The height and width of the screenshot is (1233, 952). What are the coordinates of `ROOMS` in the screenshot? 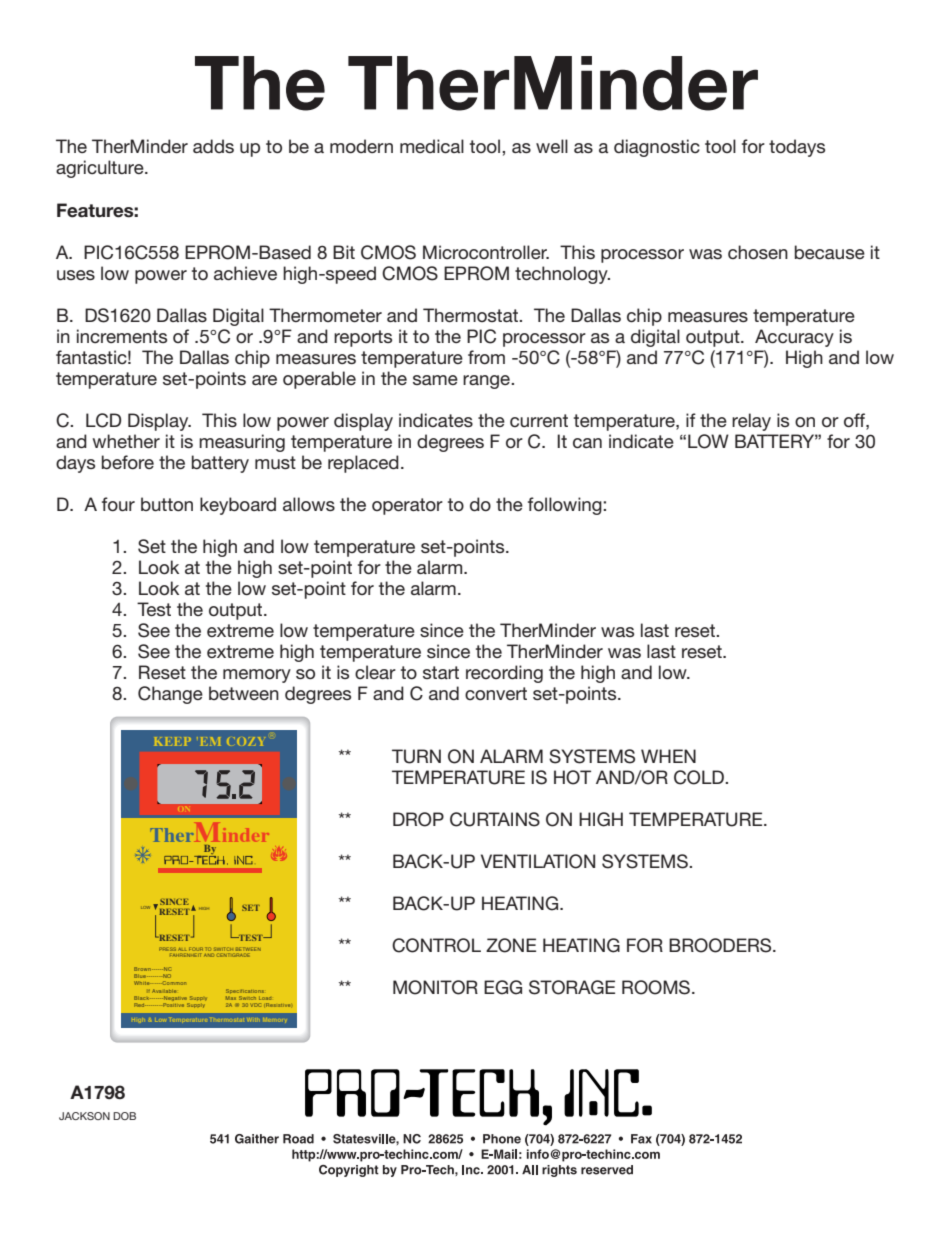 It's located at (657, 987).
